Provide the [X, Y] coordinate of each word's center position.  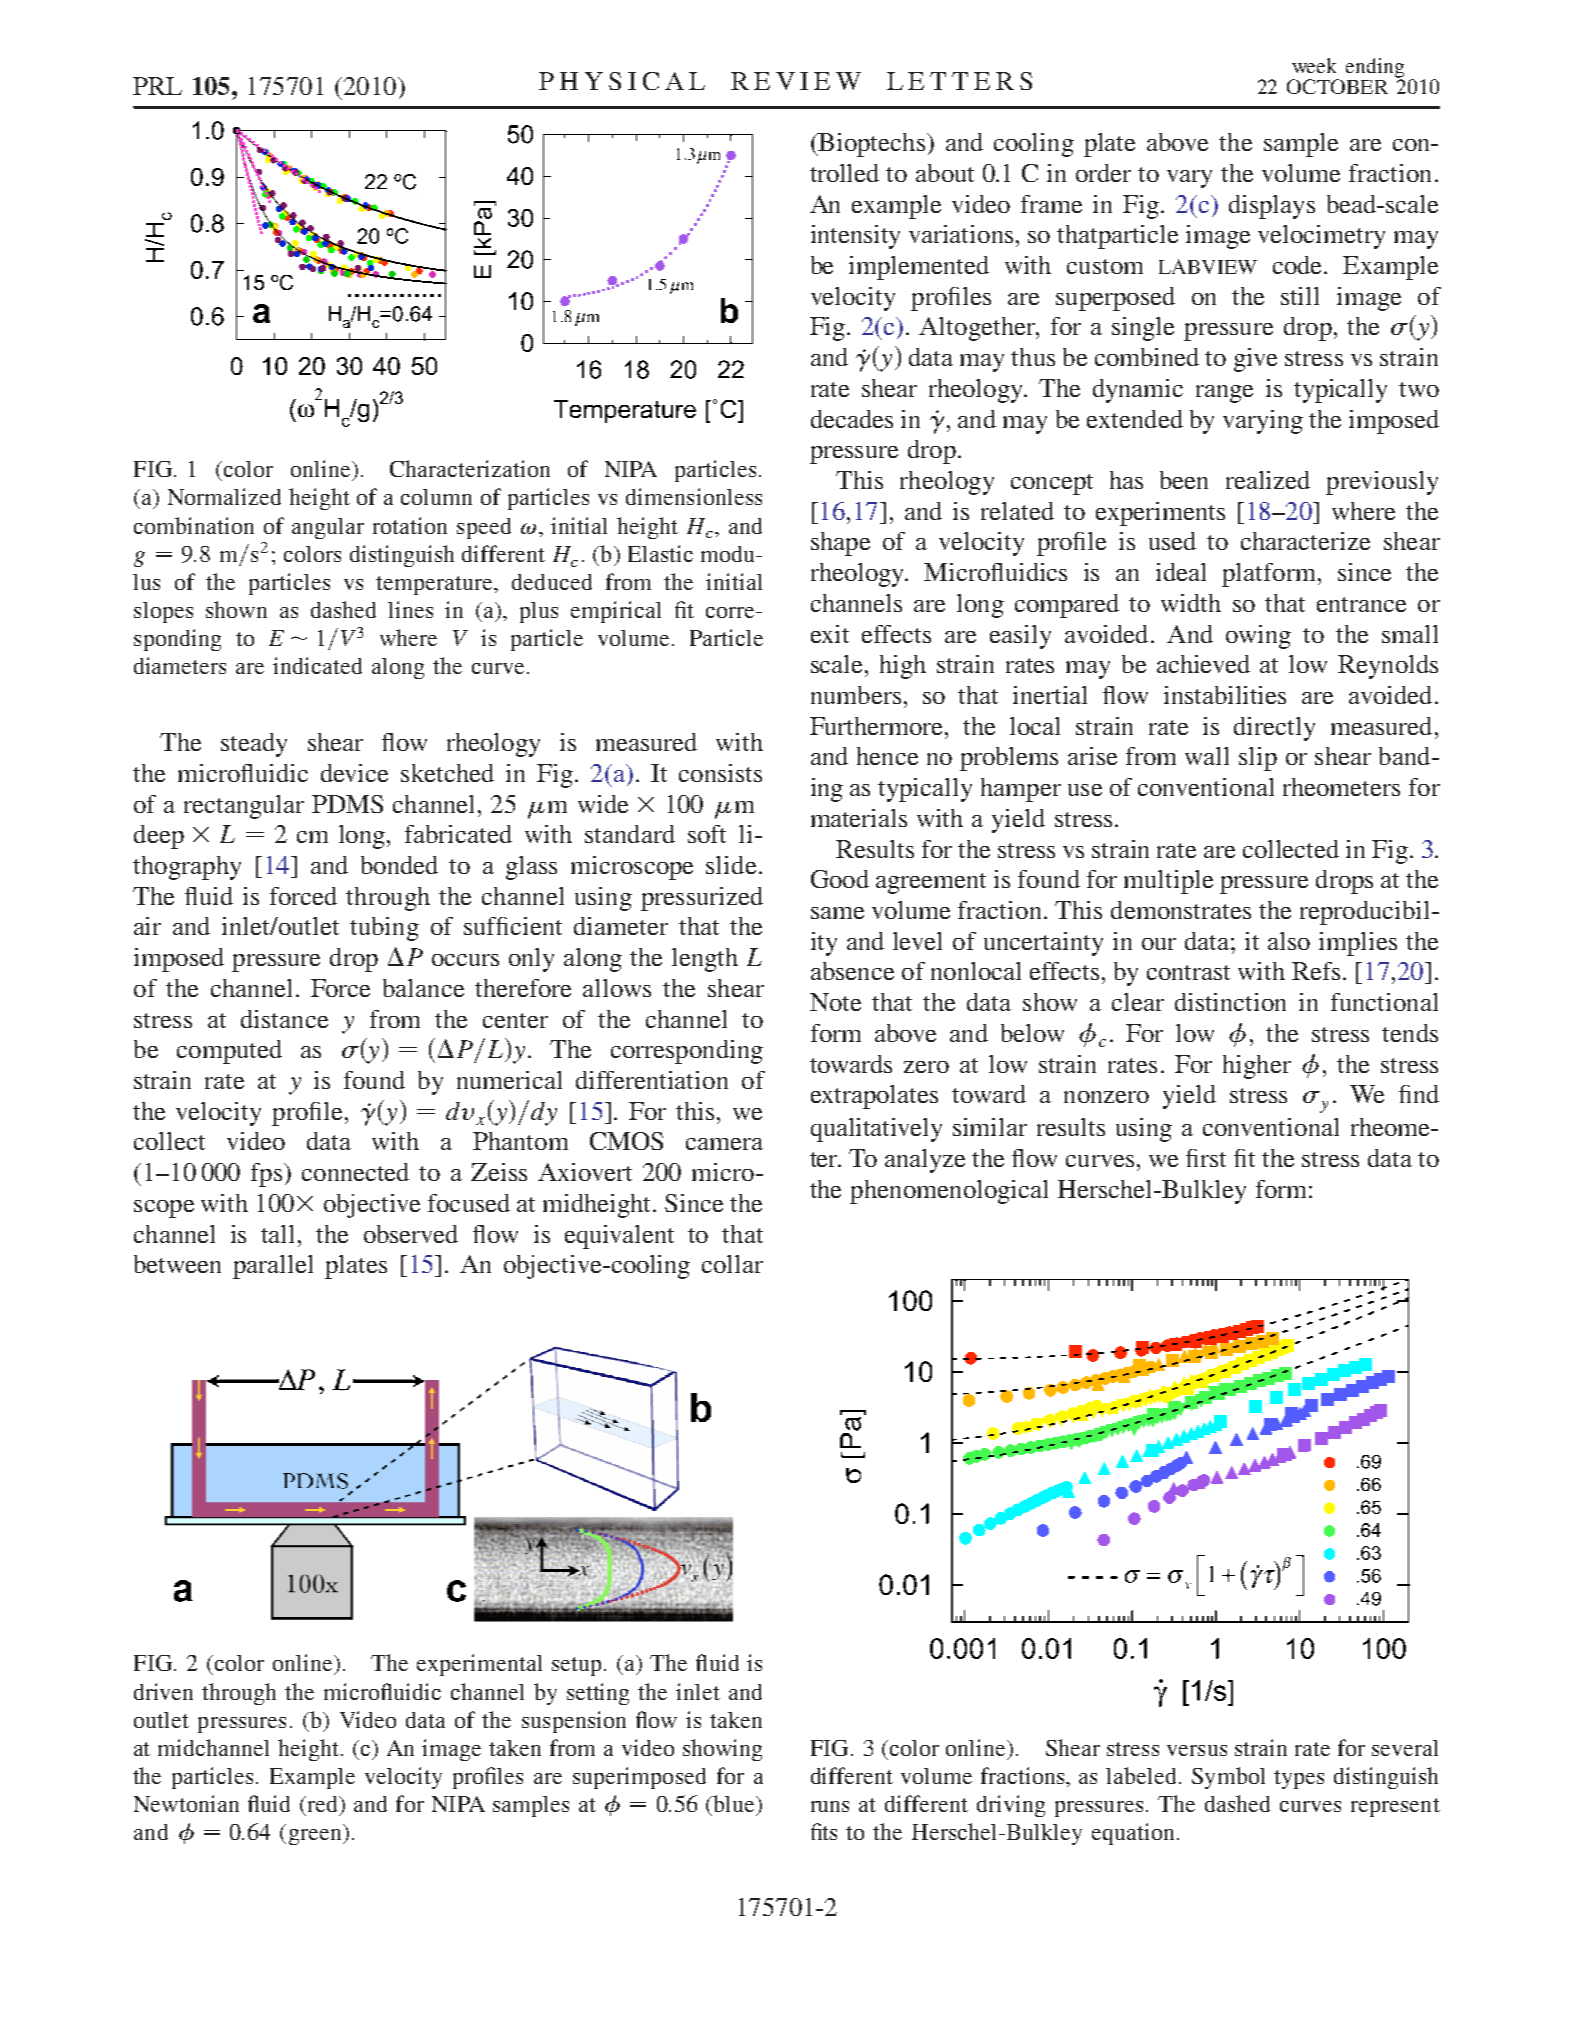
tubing [384, 929]
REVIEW [796, 81]
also [1289, 941]
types [1299, 1779]
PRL [157, 86]
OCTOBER [1337, 86]
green [316, 1837]
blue [734, 1803]
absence [852, 971]
